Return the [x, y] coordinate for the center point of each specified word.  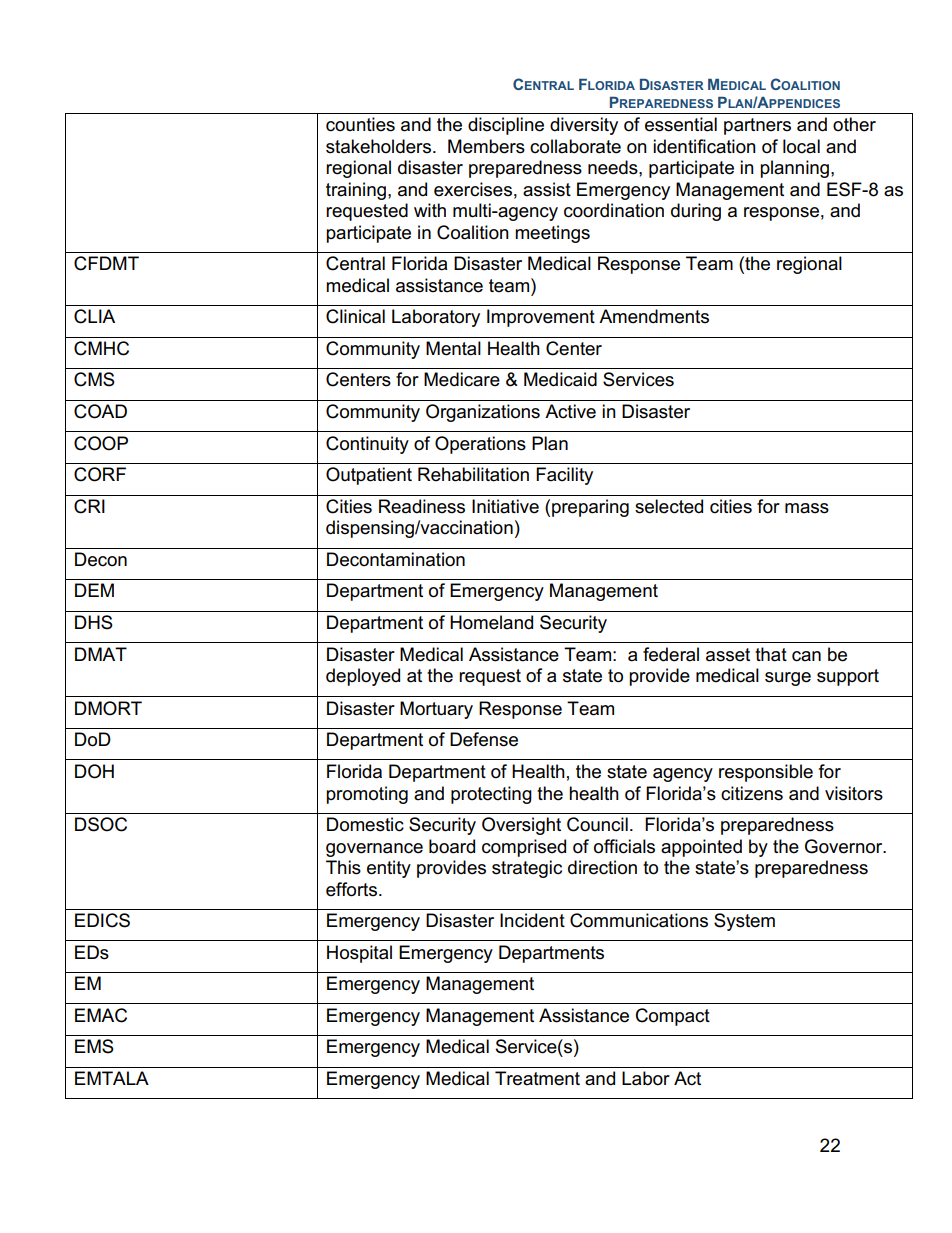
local [801, 146]
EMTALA [112, 1078]
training [356, 191]
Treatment [537, 1078]
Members [486, 146]
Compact [673, 1017]
